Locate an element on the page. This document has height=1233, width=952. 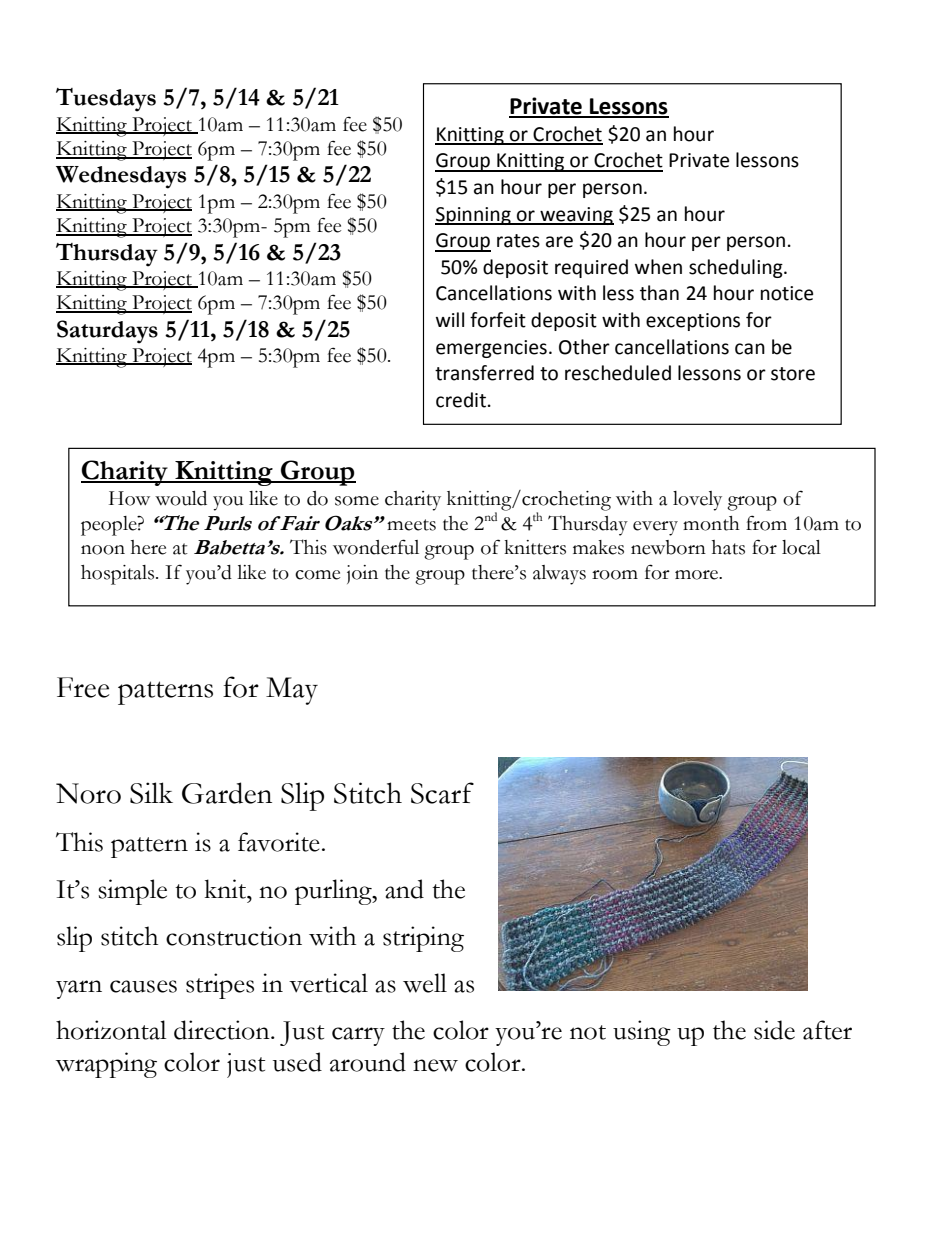
well is located at coordinates (425, 983).
